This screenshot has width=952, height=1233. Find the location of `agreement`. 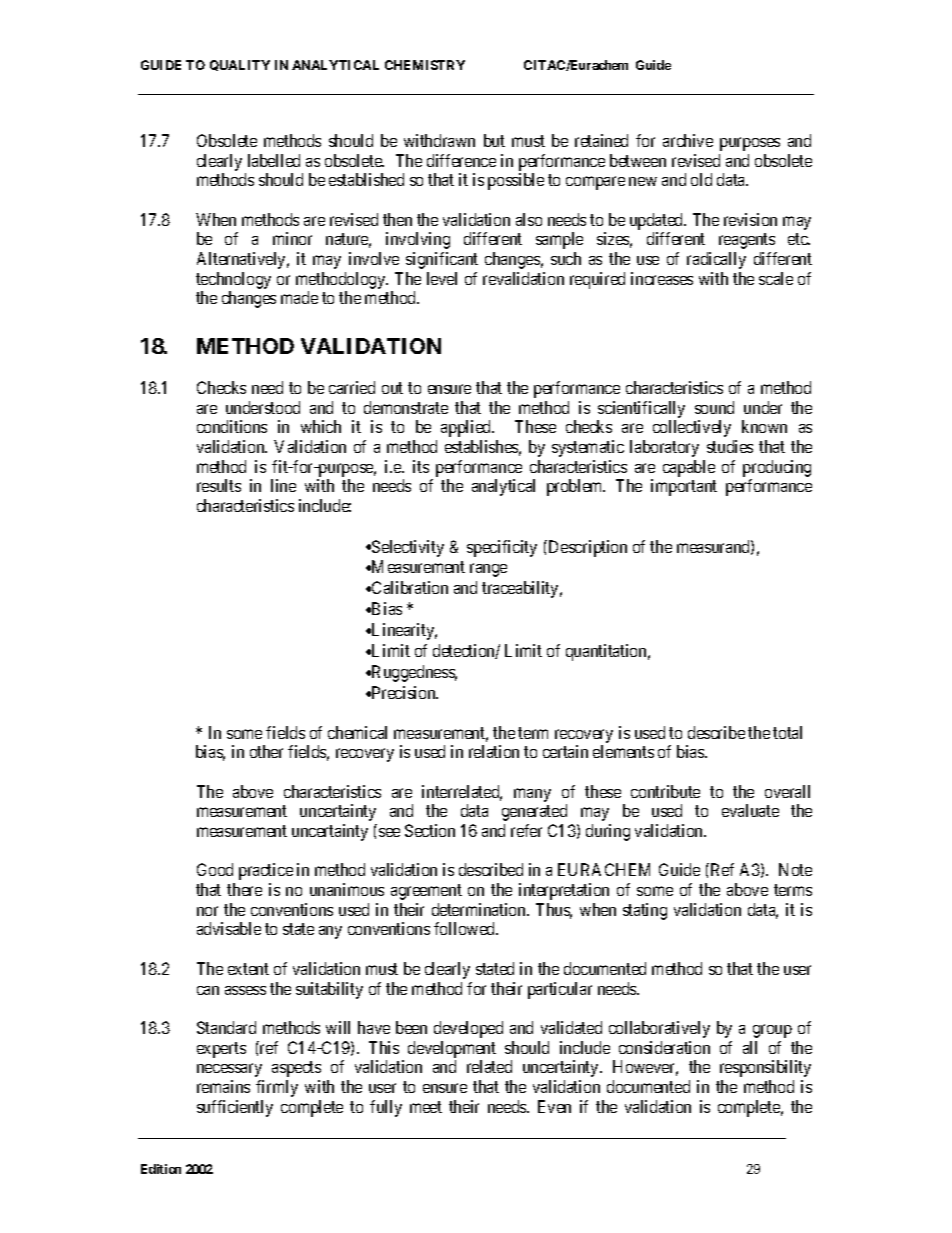

agreement is located at coordinates (426, 892).
